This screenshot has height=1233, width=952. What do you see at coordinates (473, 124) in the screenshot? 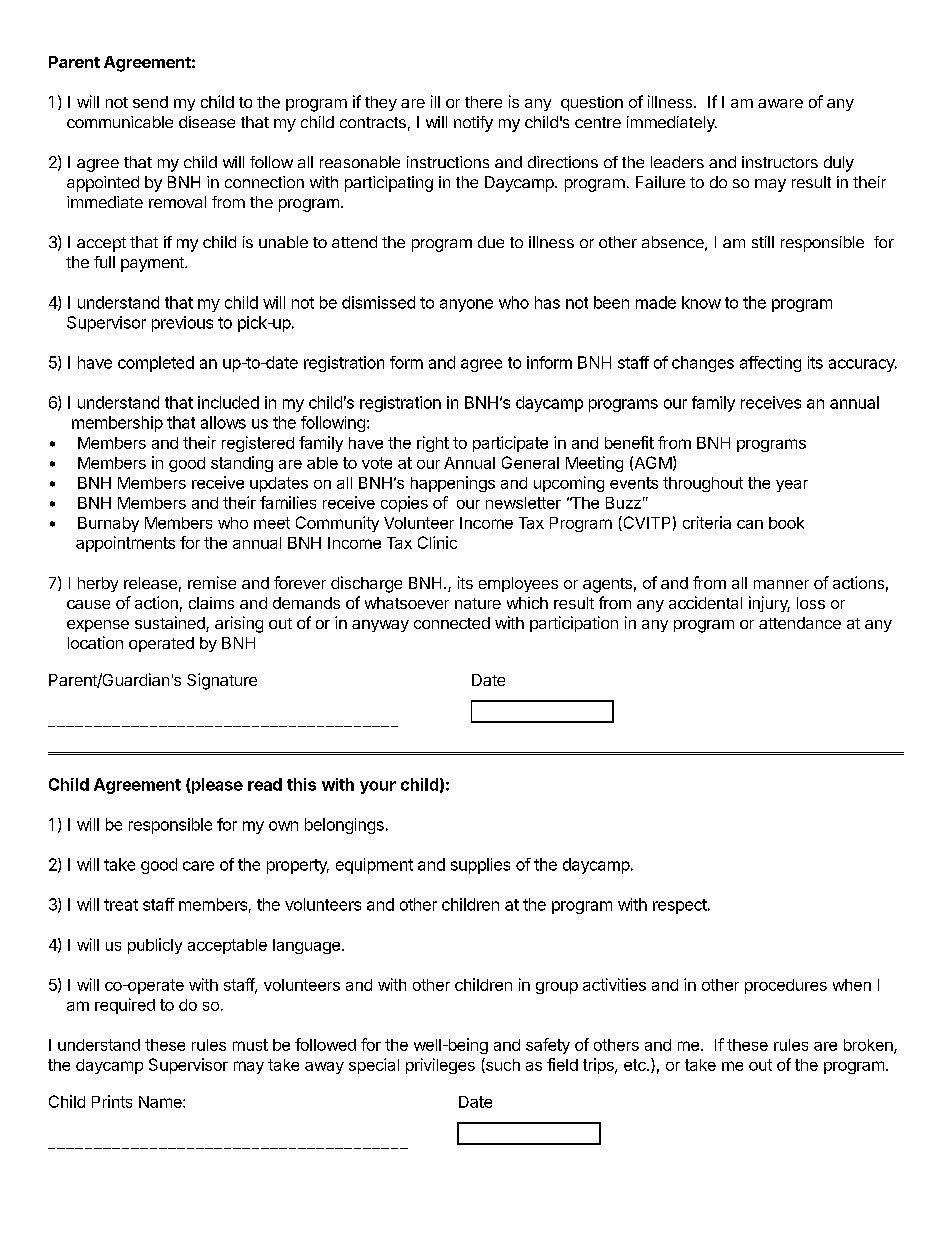
I see `notify` at bounding box center [473, 124].
